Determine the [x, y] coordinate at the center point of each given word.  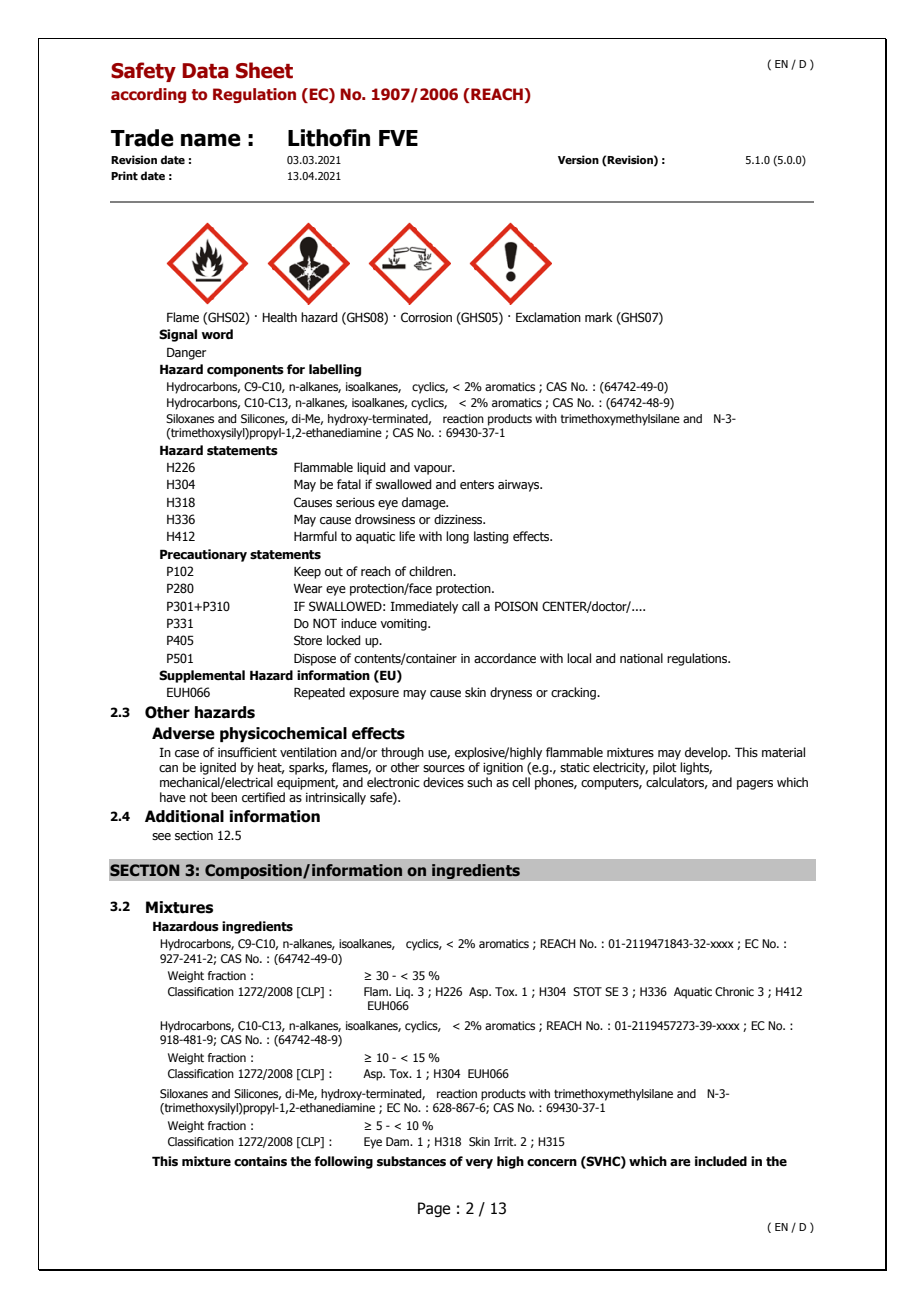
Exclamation [548, 317]
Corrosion [426, 317]
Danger [186, 353]
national [641, 658]
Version [578, 159]
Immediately [424, 607]
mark [599, 317]
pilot [665, 768]
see [161, 836]
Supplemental [202, 676]
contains [260, 1161]
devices [443, 782]
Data [205, 71]
